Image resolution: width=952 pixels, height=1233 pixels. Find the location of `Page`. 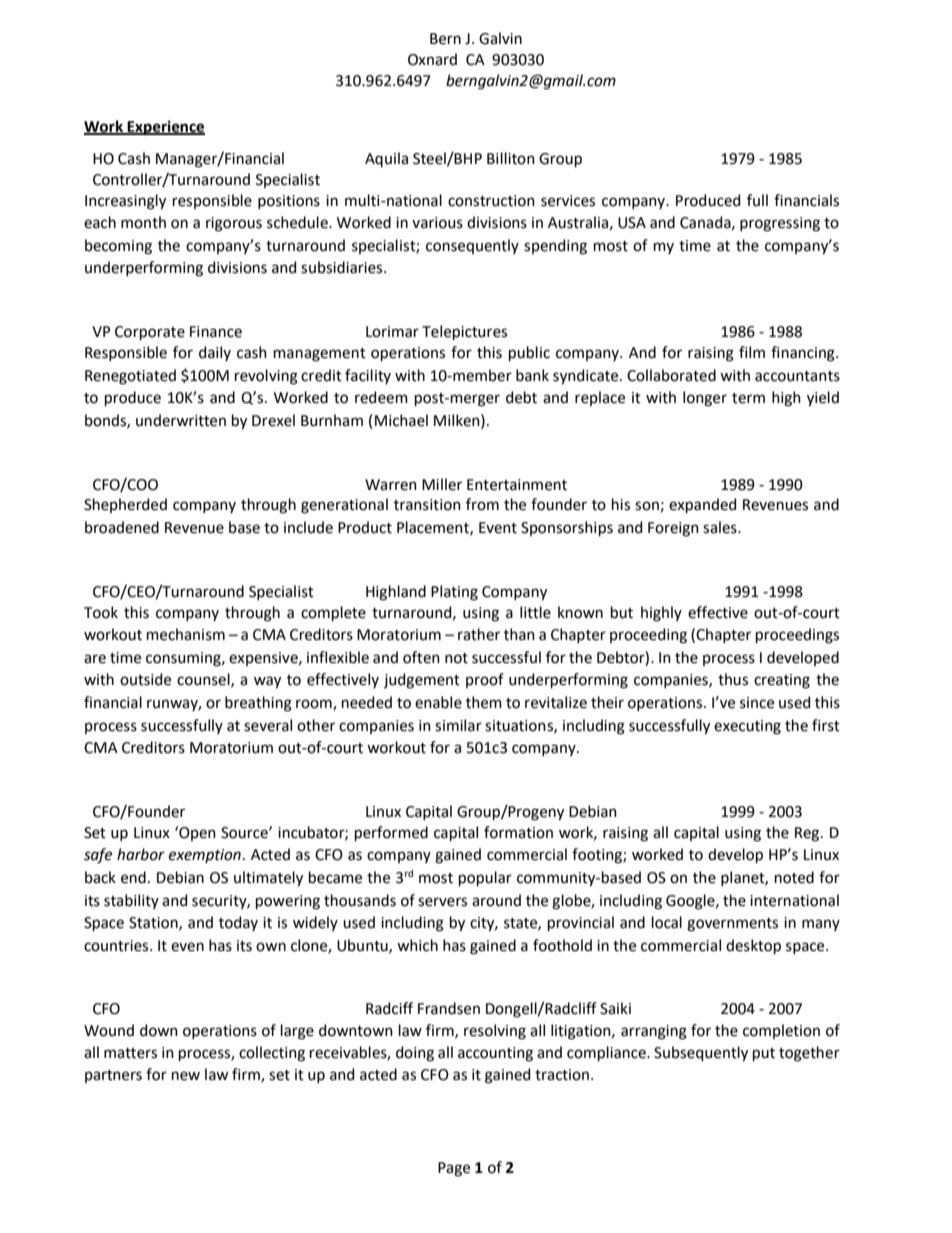

Page is located at coordinates (454, 1169).
